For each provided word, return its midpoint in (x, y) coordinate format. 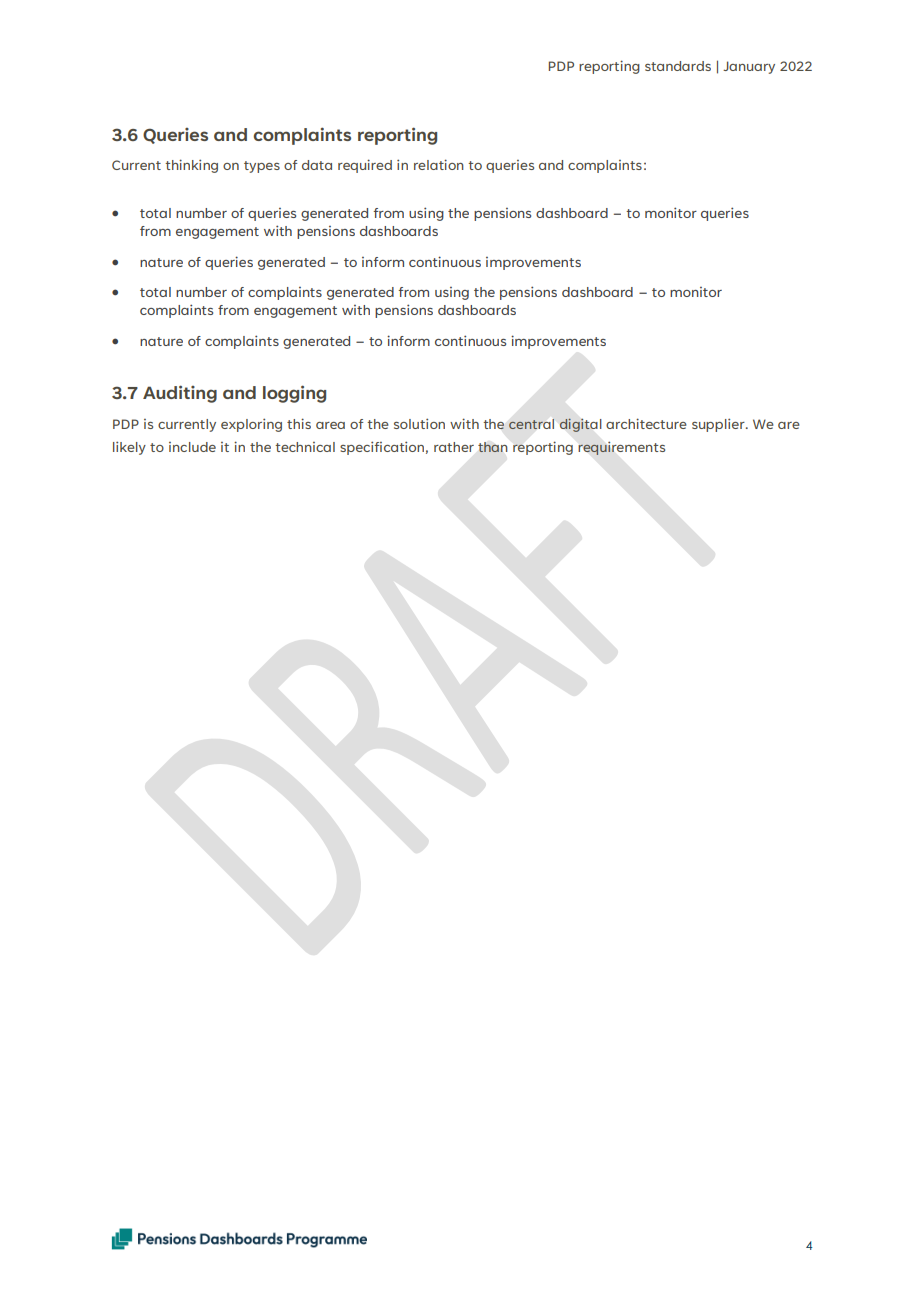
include (192, 447)
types (262, 167)
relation (439, 164)
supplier (719, 425)
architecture (646, 423)
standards (678, 66)
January (749, 67)
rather (454, 447)
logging (294, 394)
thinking (191, 166)
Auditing (180, 394)
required (365, 166)
